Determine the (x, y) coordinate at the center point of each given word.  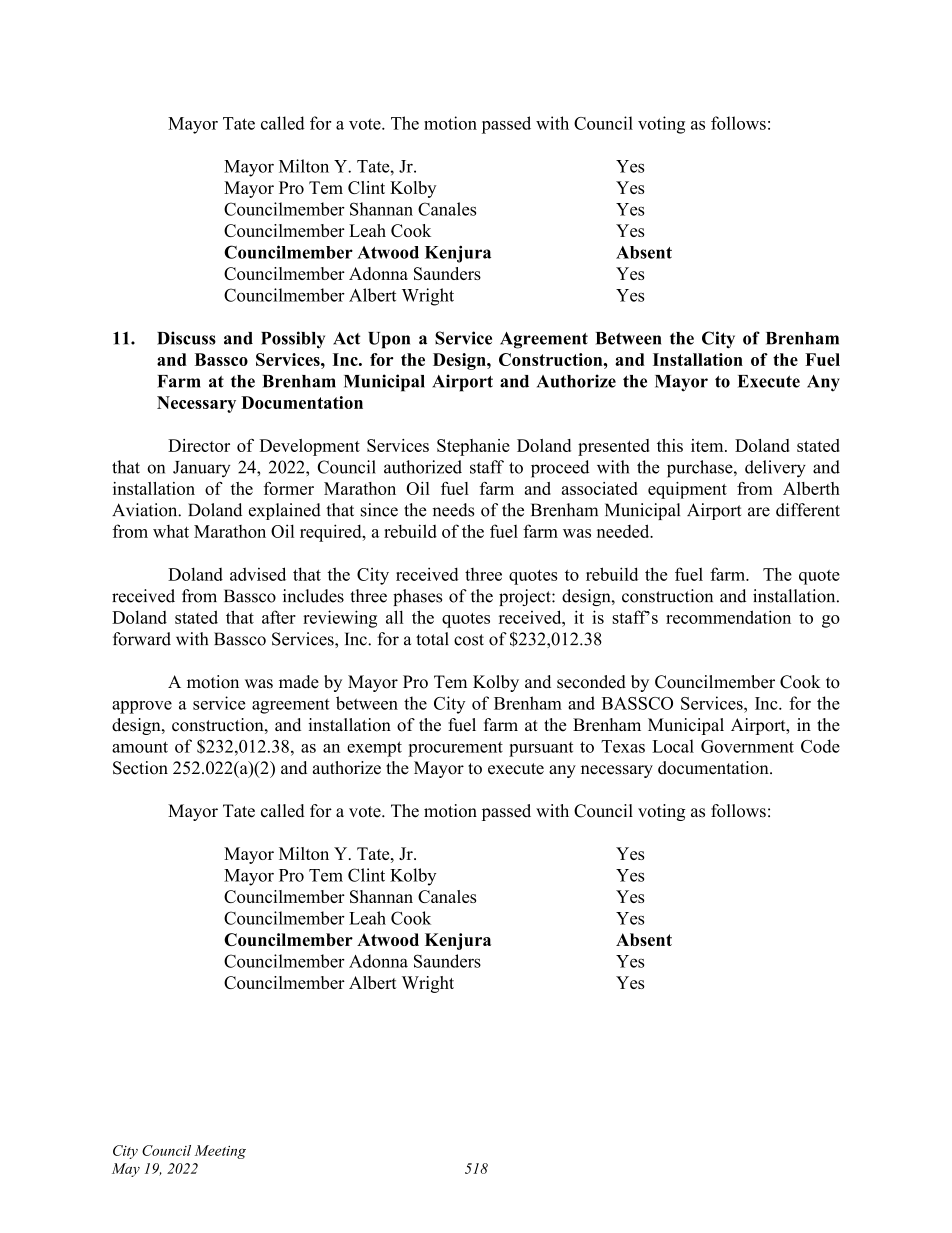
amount (140, 747)
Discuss (186, 338)
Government (747, 746)
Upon (389, 340)
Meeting (220, 1152)
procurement (455, 749)
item (708, 445)
